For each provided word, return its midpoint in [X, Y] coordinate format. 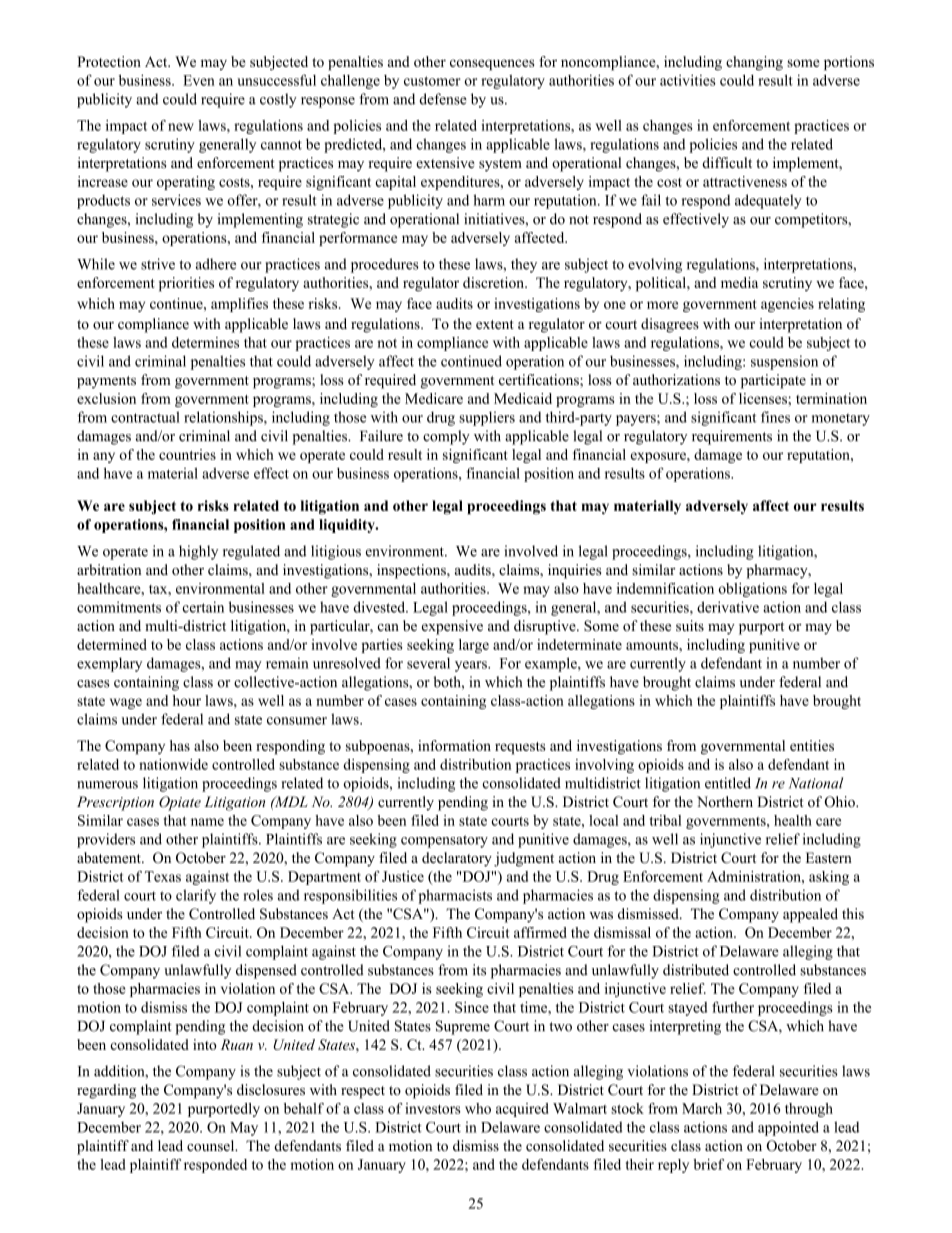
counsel [212, 1145]
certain [203, 607]
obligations [752, 590]
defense [443, 99]
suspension [784, 362]
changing [754, 63]
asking [829, 878]
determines [205, 342]
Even [199, 80]
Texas [163, 876]
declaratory [457, 859]
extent [495, 324]
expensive [452, 627]
